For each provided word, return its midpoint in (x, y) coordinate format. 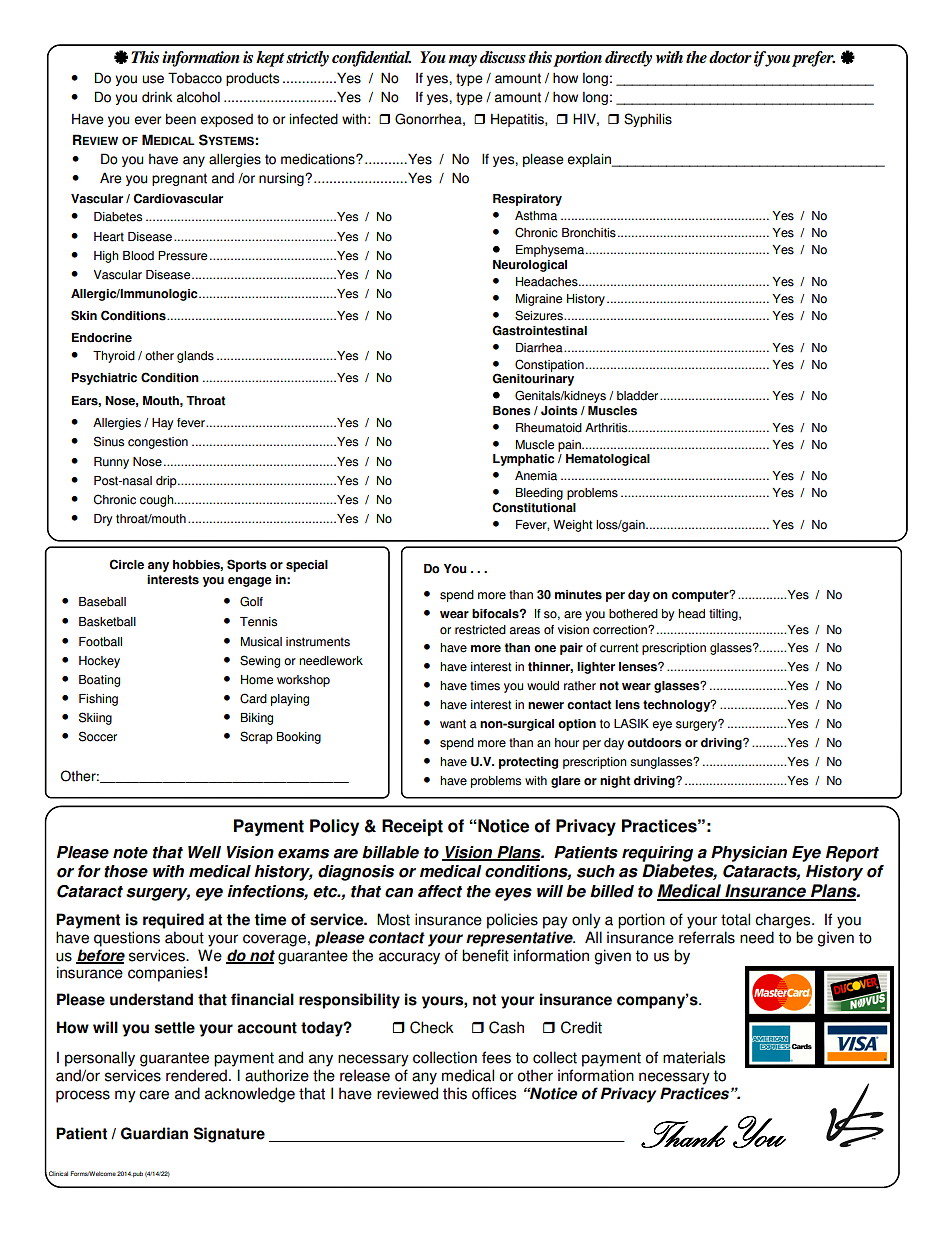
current (619, 648)
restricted (480, 630)
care (154, 1095)
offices (494, 1093)
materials (694, 1057)
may (462, 61)
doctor (730, 57)
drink (157, 97)
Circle (126, 564)
